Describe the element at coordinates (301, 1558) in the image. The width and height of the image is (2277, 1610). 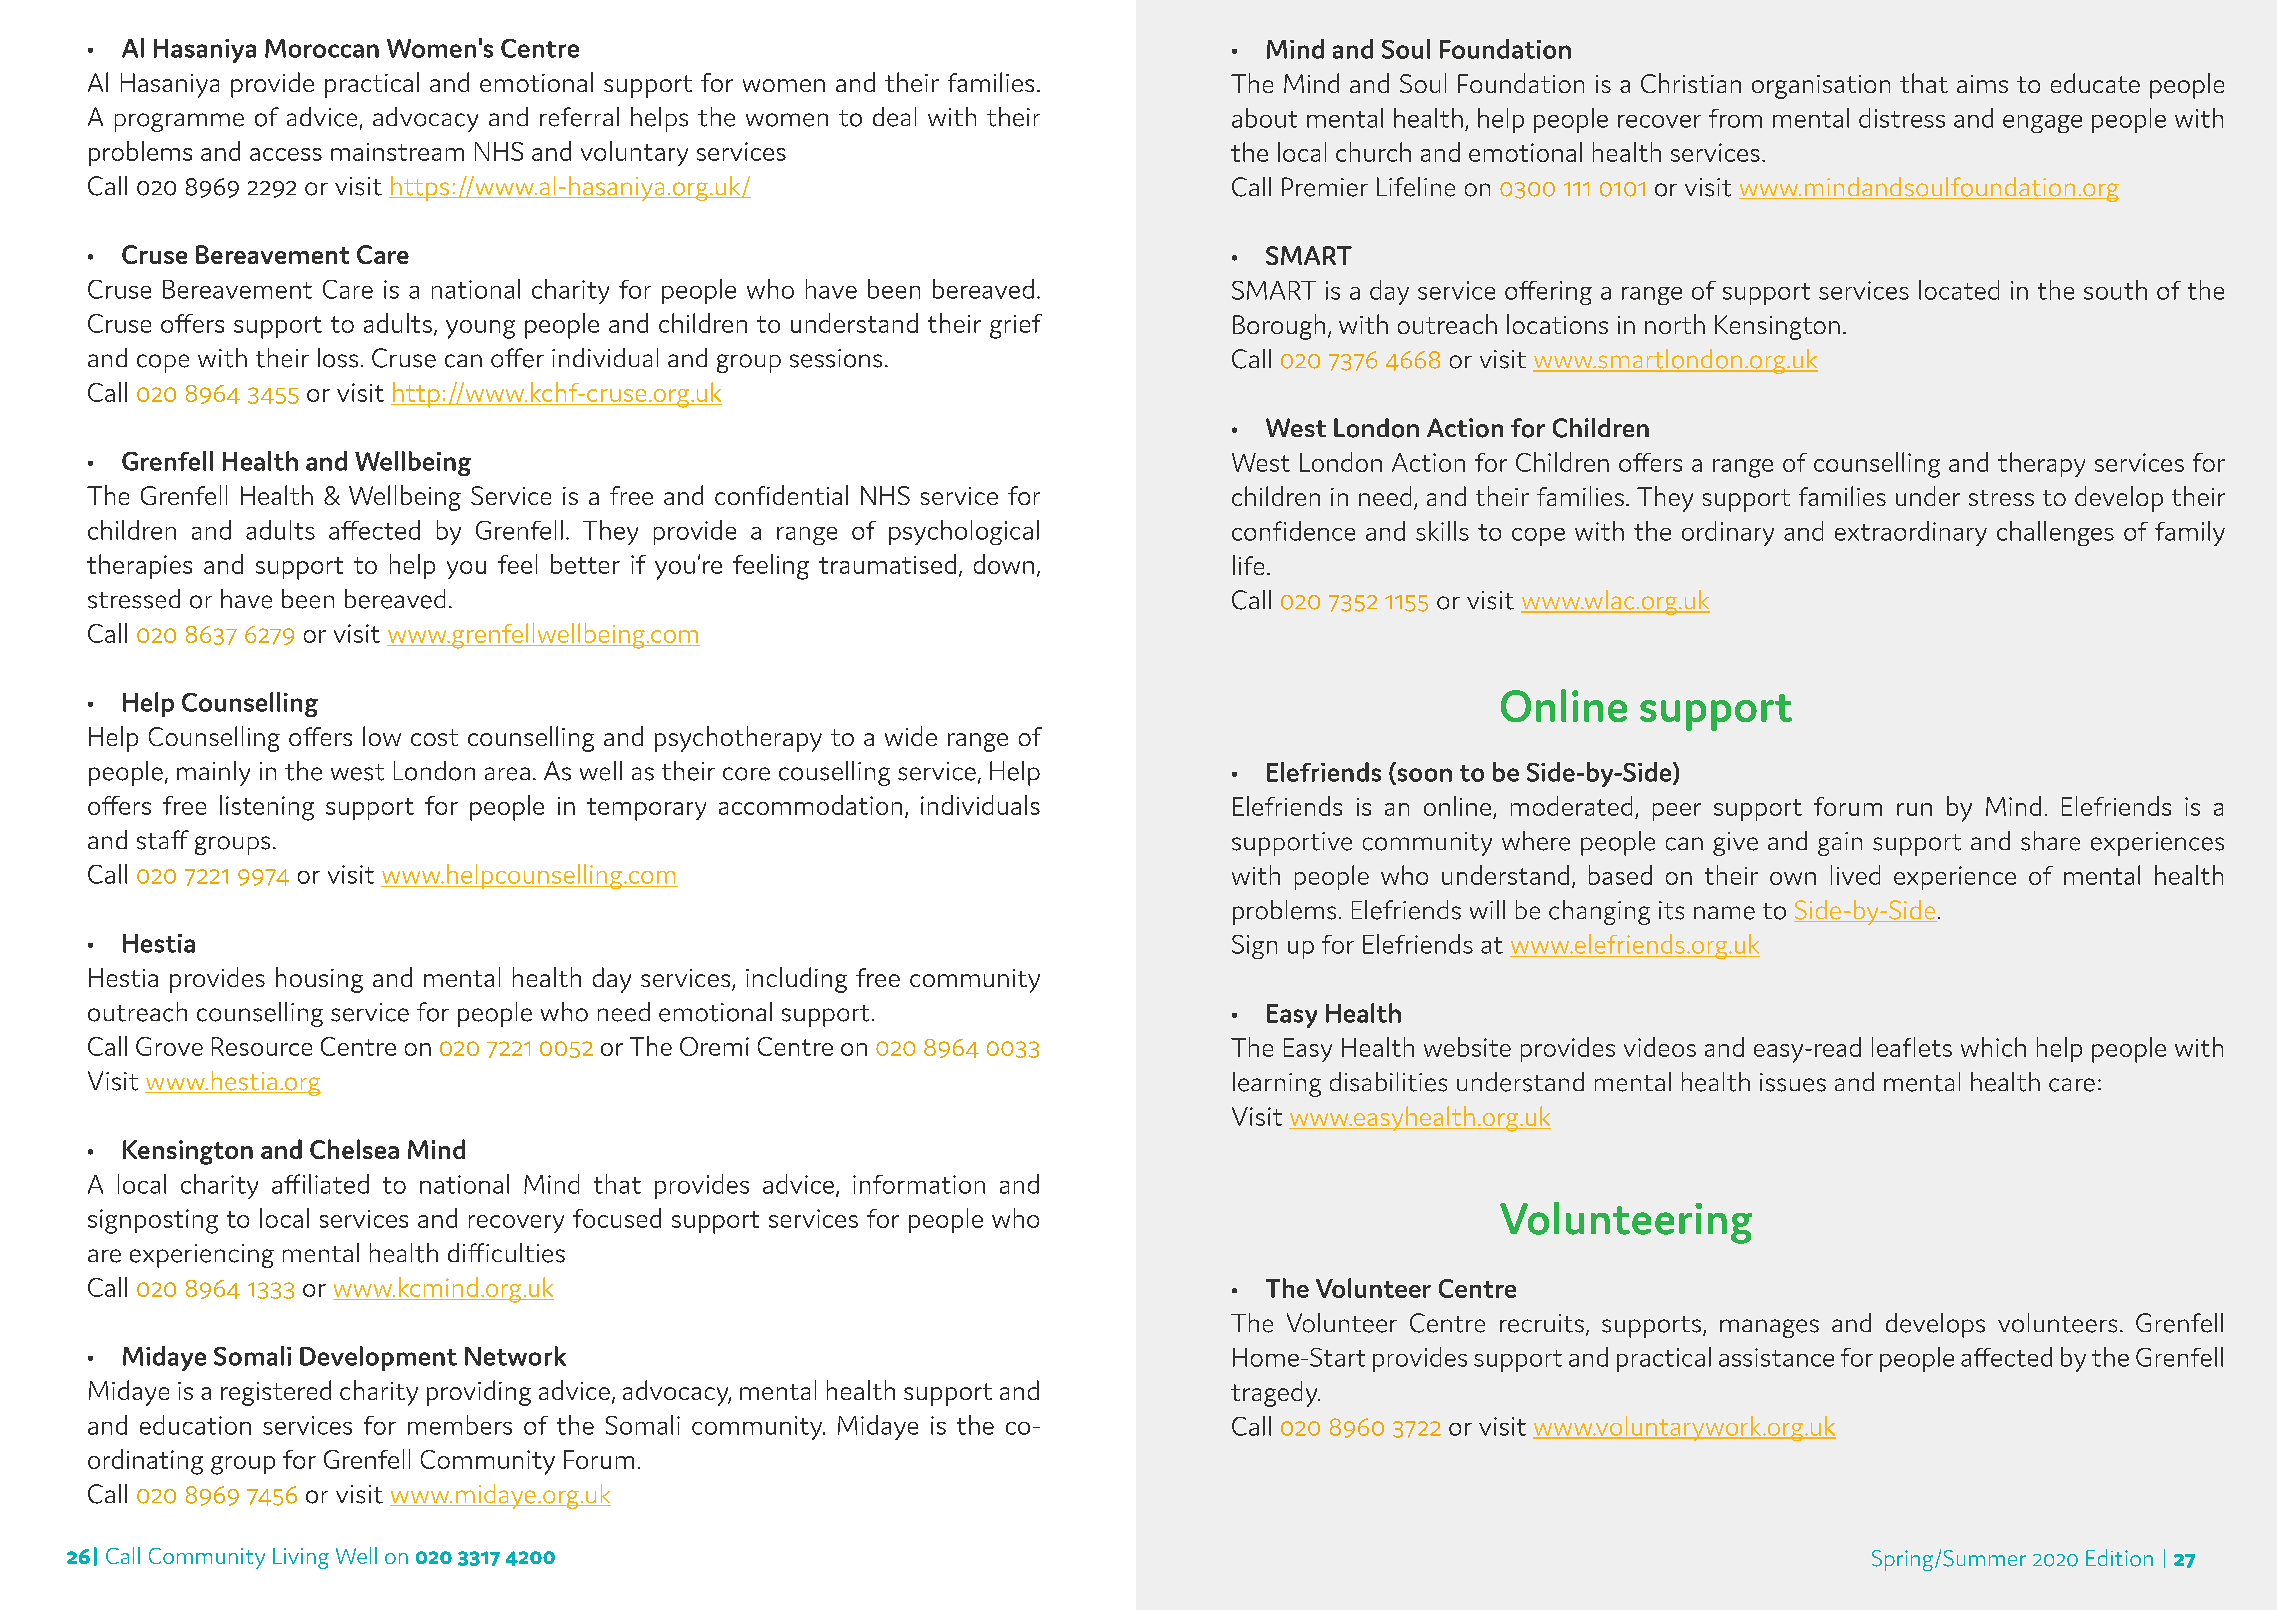
I see `Living` at that location.
